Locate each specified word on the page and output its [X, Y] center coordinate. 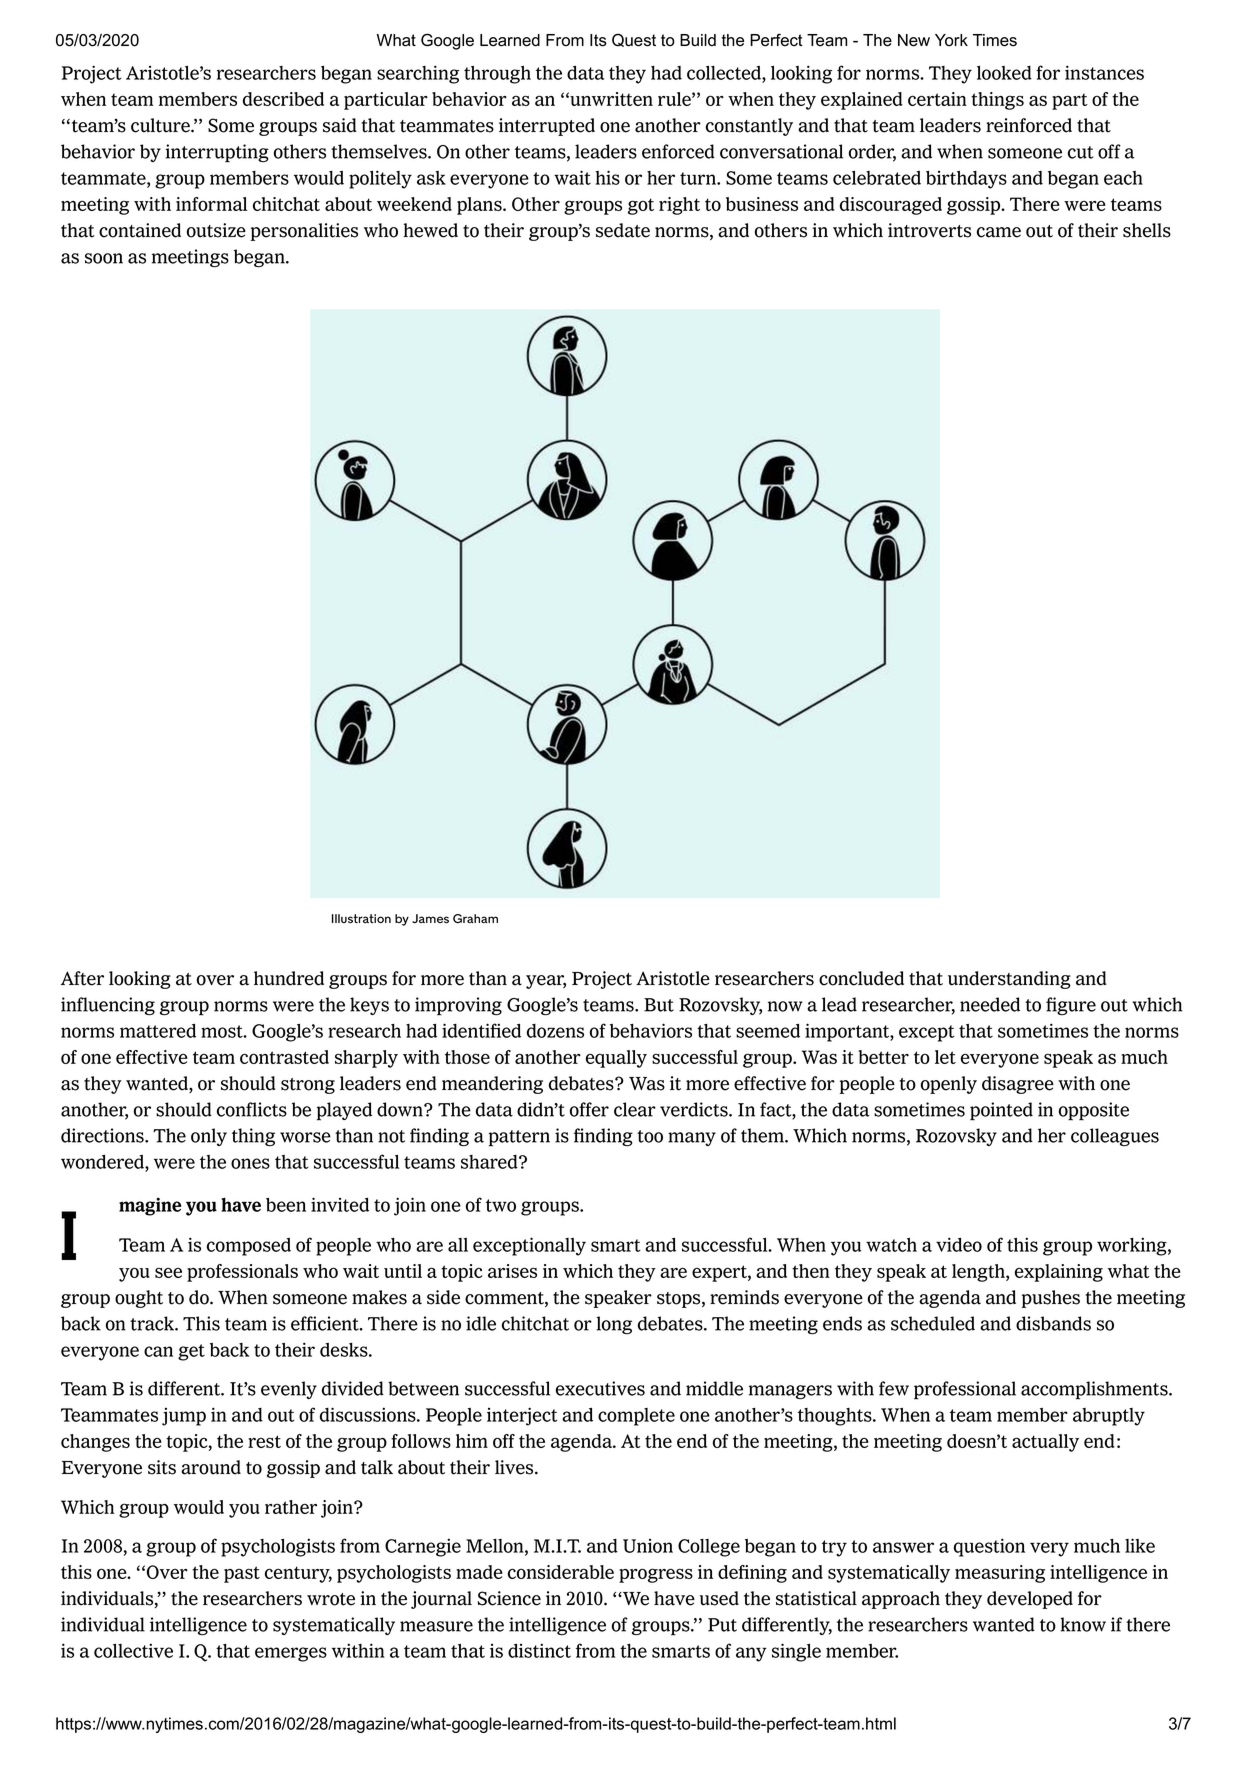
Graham [475, 919]
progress [656, 1575]
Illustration [361, 919]
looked [1004, 73]
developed [1030, 1600]
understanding [1009, 980]
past [242, 1574]
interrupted [547, 127]
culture [161, 125]
